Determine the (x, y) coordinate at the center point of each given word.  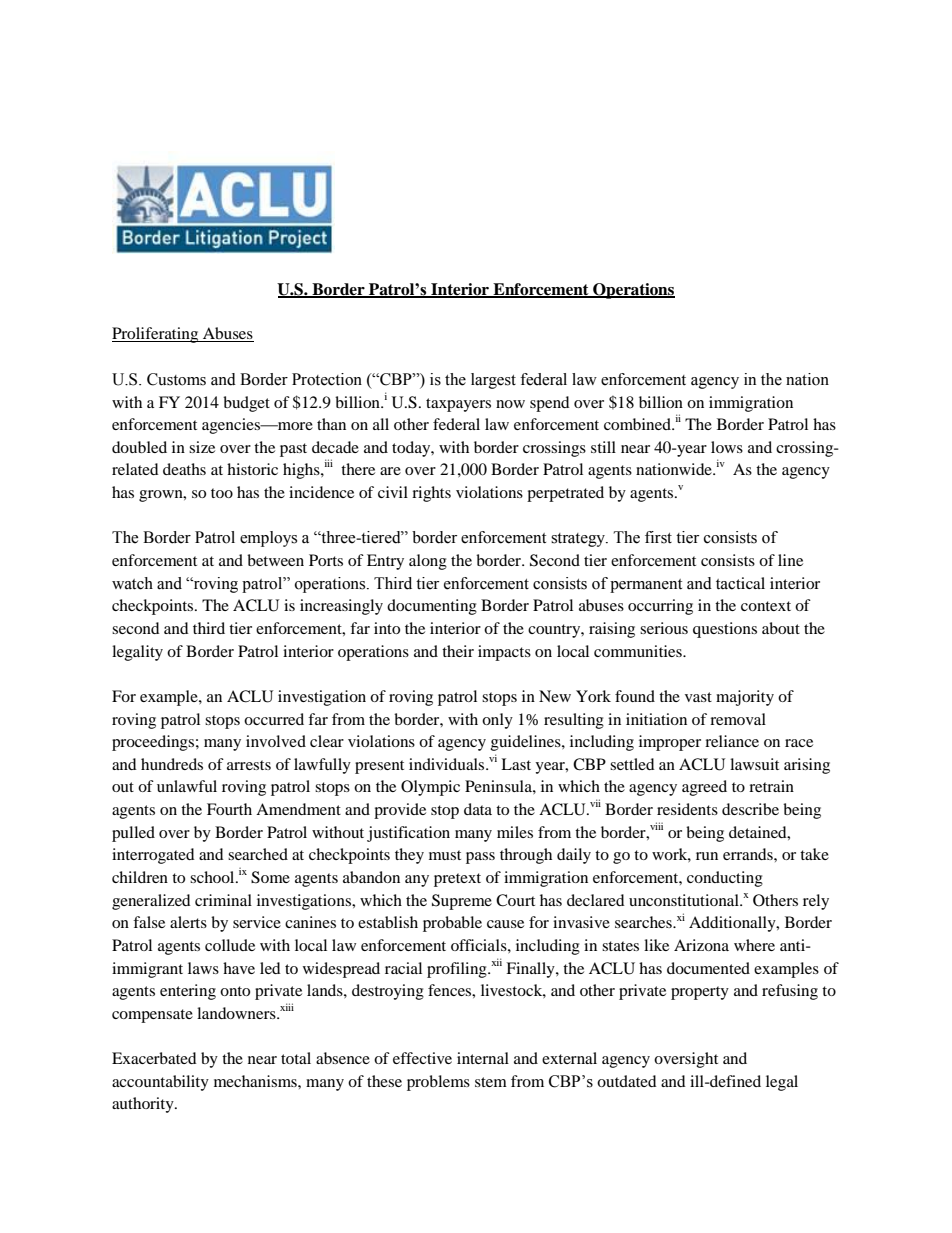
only (497, 721)
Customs (176, 379)
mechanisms (256, 1081)
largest (493, 381)
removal (738, 719)
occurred (274, 719)
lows (727, 447)
